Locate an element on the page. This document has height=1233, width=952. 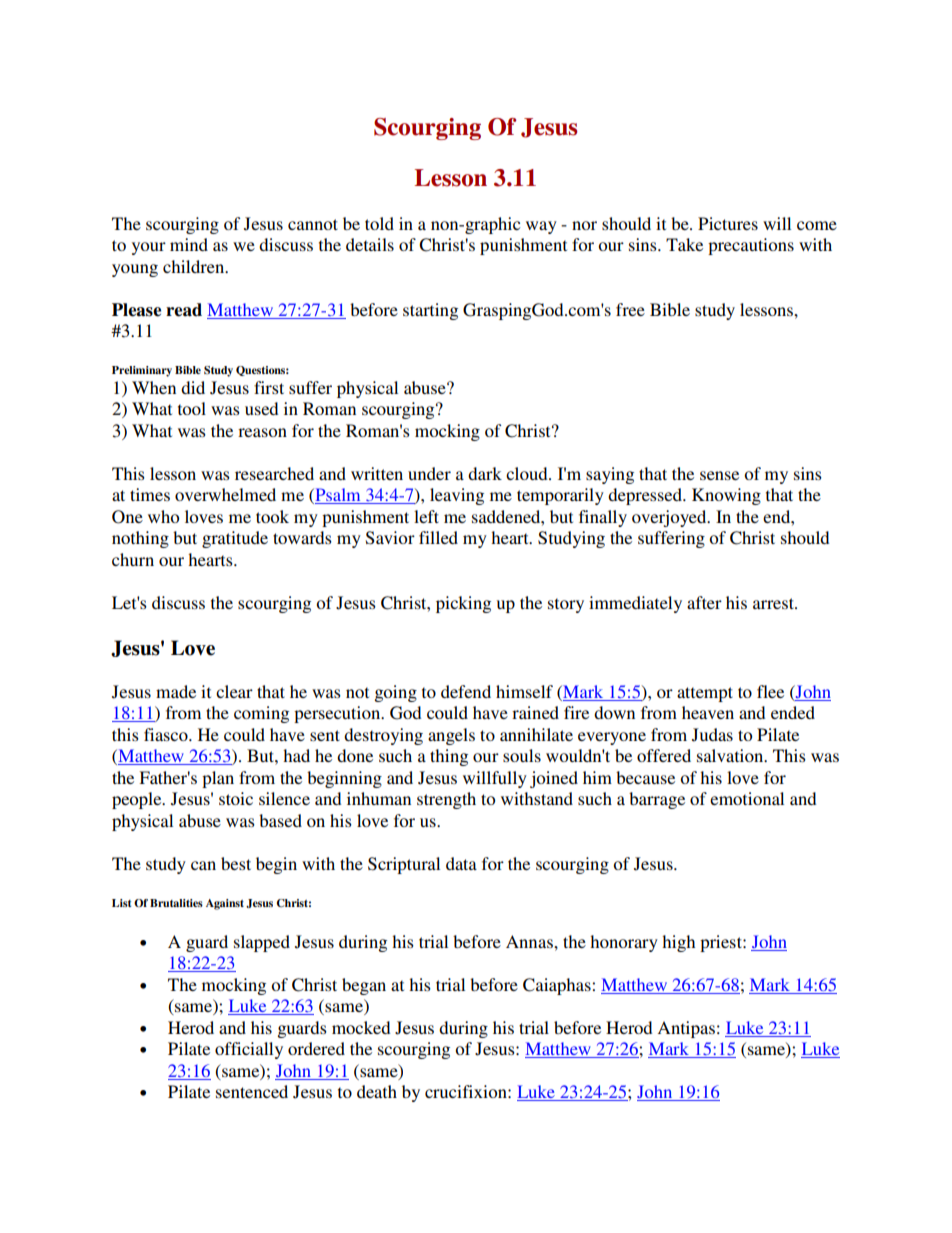
way is located at coordinates (541, 227).
